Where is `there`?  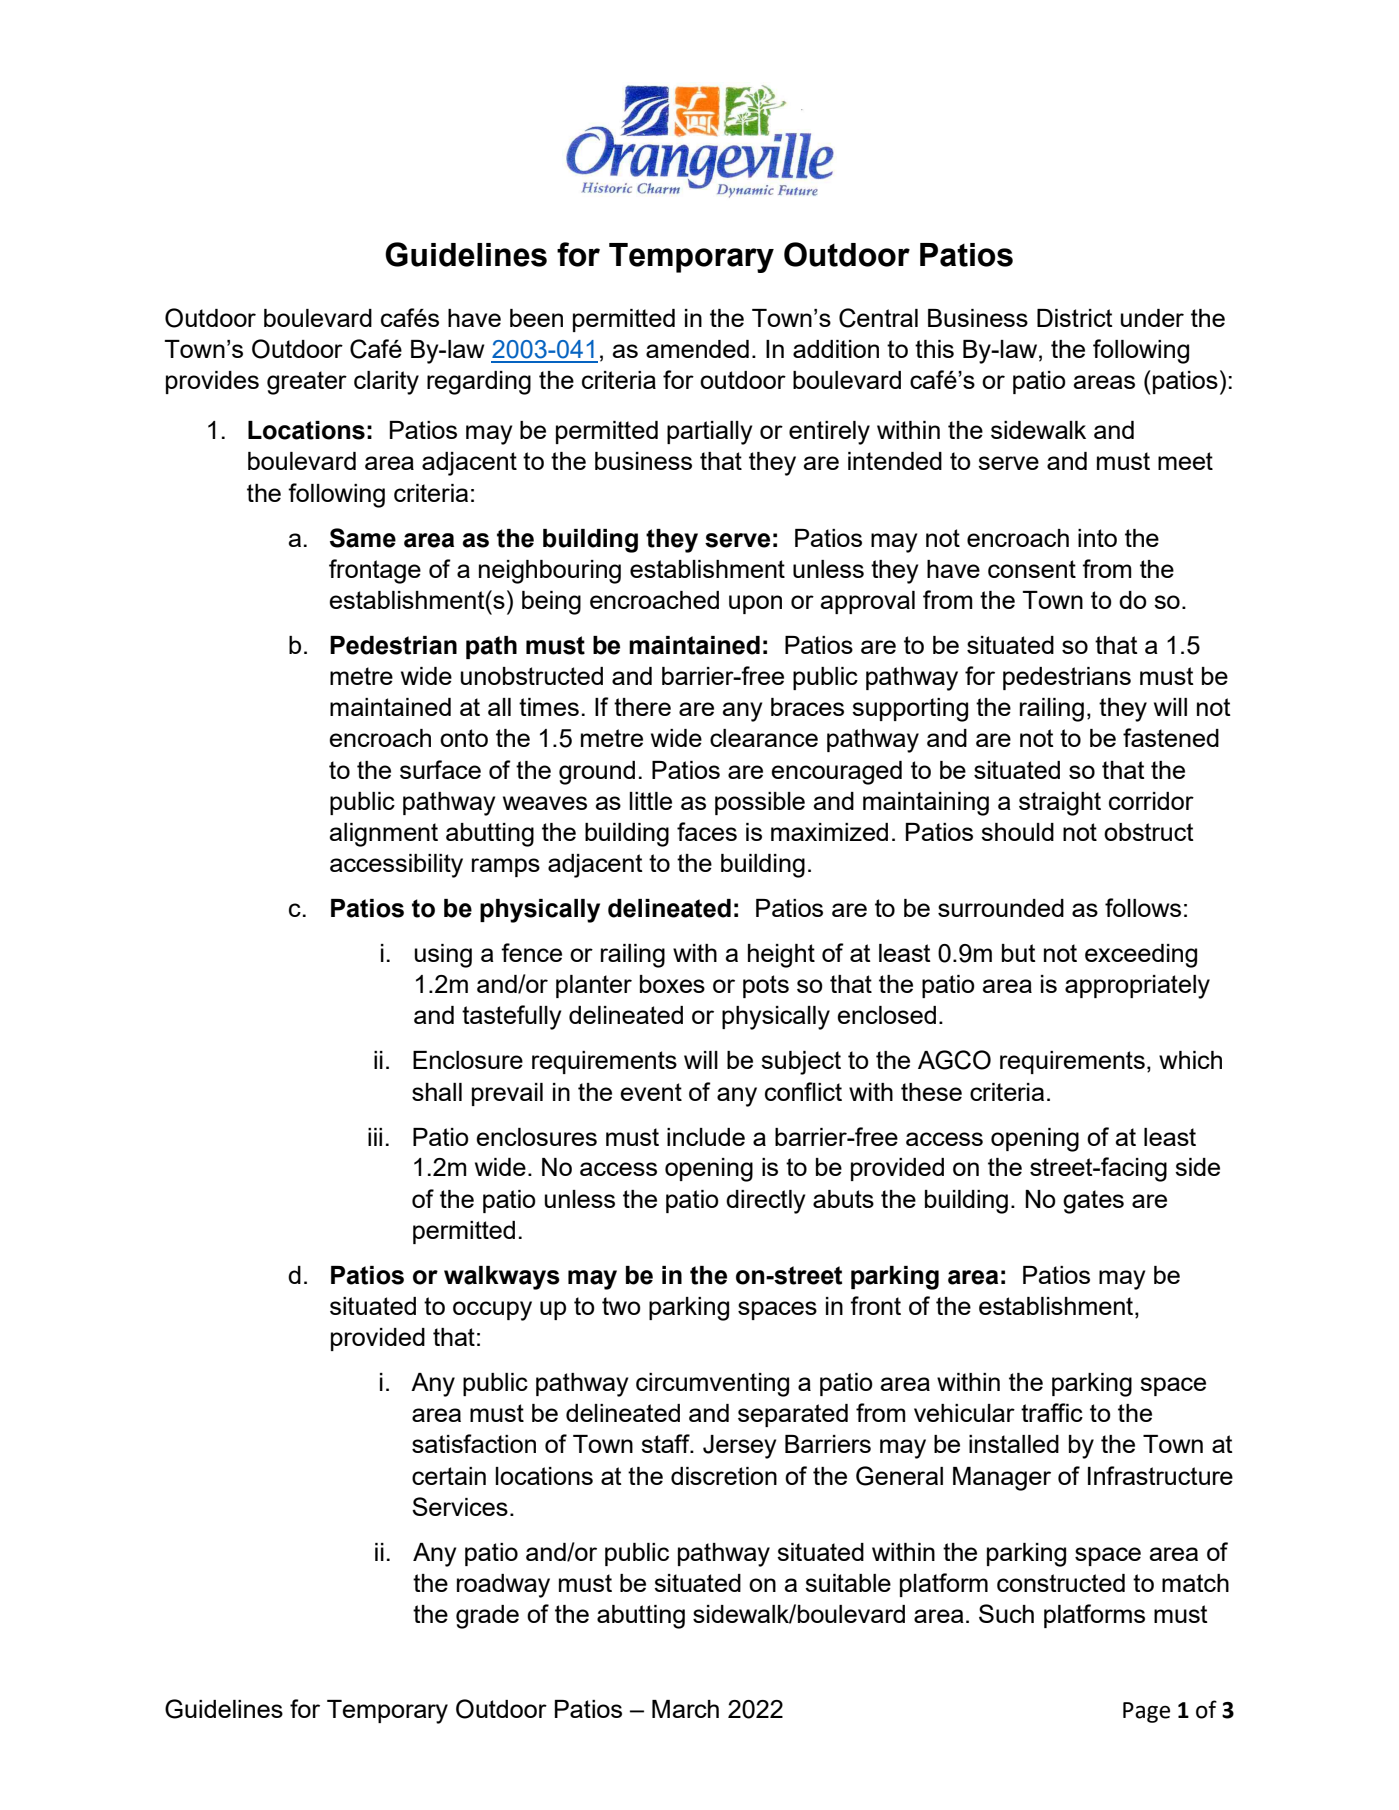 there is located at coordinates (642, 707).
